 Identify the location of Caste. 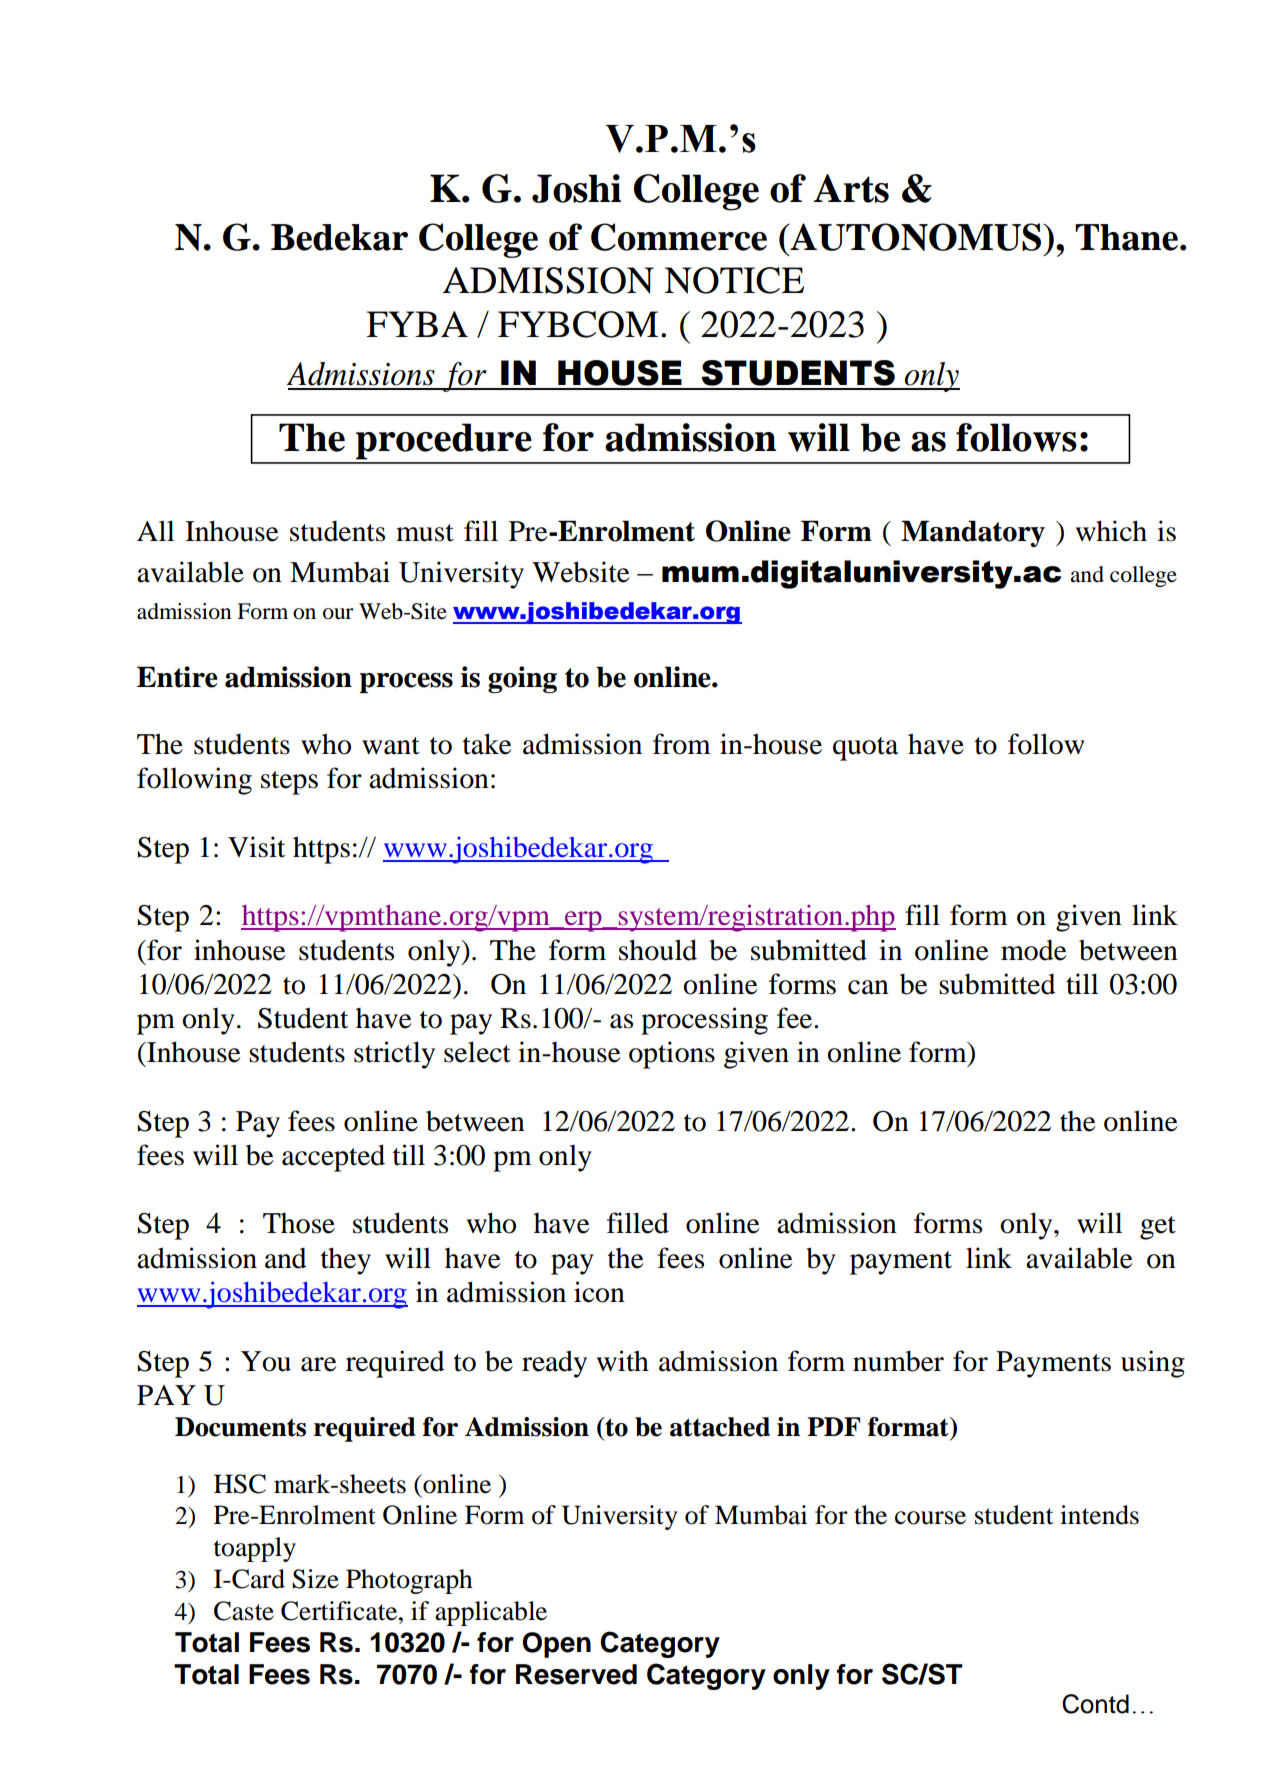
(244, 1611).
